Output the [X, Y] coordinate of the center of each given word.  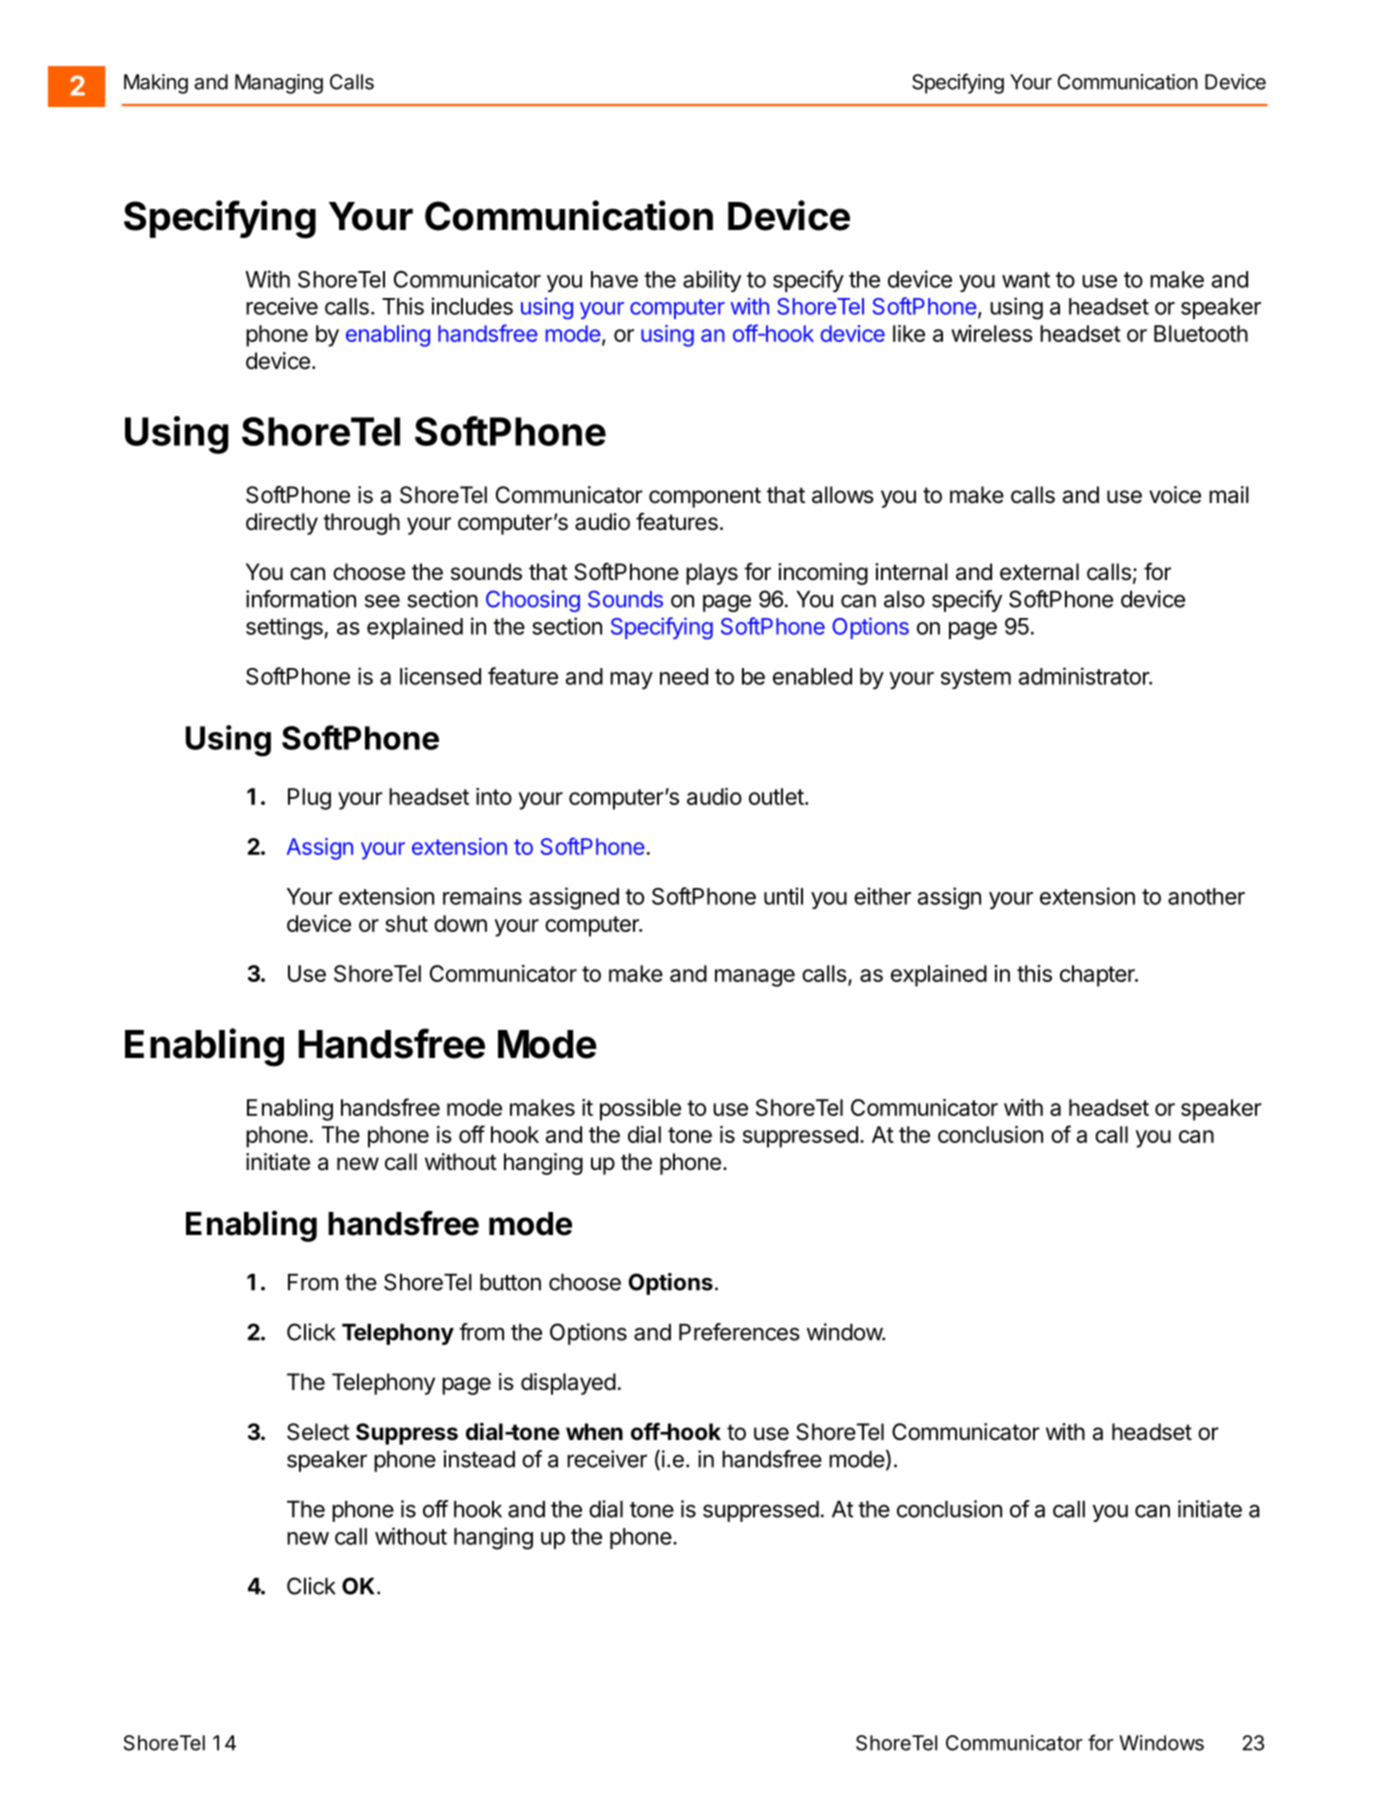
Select [318, 1432]
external [1039, 572]
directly [282, 524]
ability [712, 281]
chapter [1098, 976]
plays [712, 574]
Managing [279, 84]
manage [755, 978]
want [1026, 280]
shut [406, 923]
